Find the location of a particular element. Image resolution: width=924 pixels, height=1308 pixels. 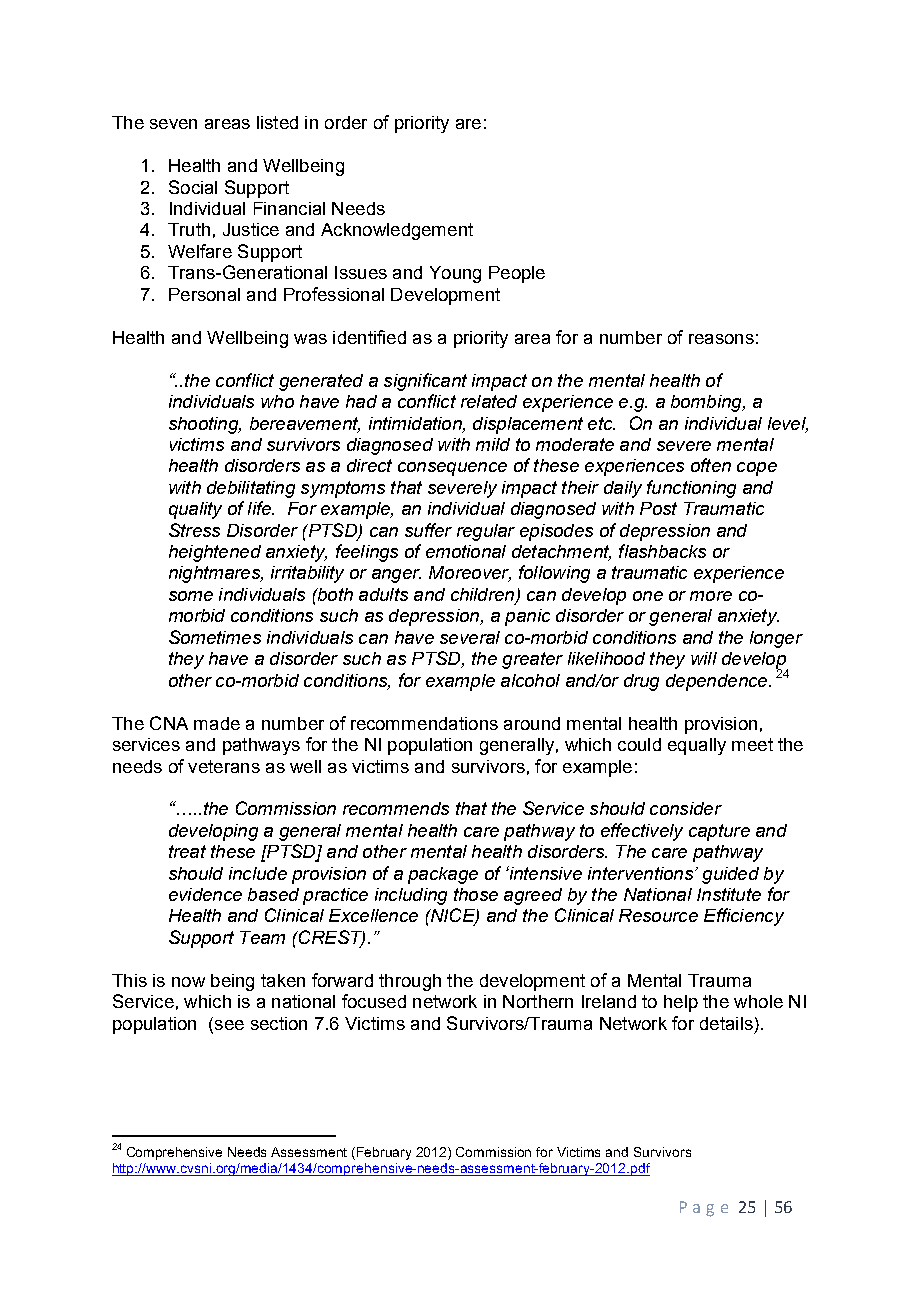

recommendations is located at coordinates (424, 723).
